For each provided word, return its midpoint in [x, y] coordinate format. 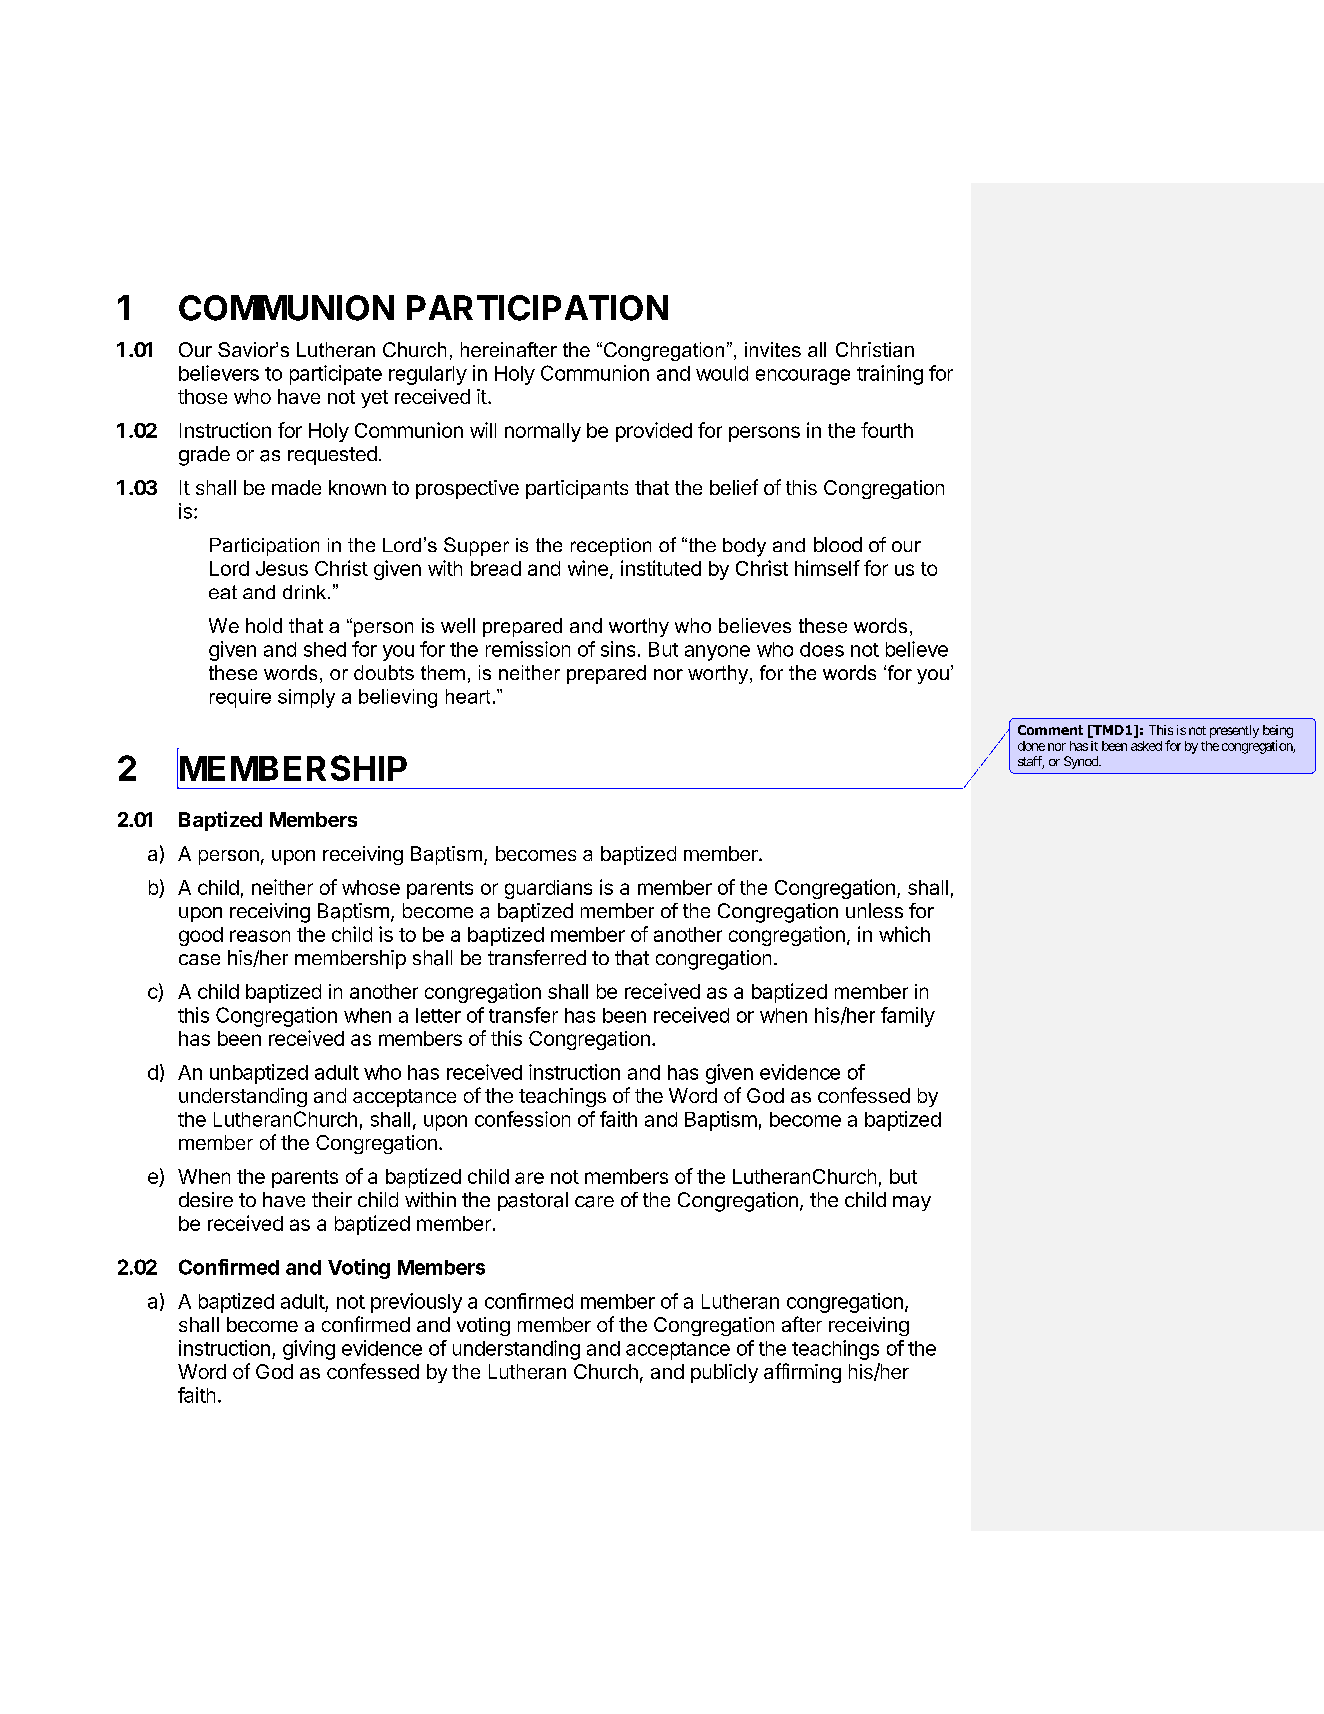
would [722, 373]
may [912, 1203]
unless [874, 910]
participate [336, 375]
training [890, 375]
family [908, 1017]
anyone [717, 653]
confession [522, 1119]
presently [1234, 731]
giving [309, 1350]
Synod [1082, 762]
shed [325, 649]
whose [371, 887]
